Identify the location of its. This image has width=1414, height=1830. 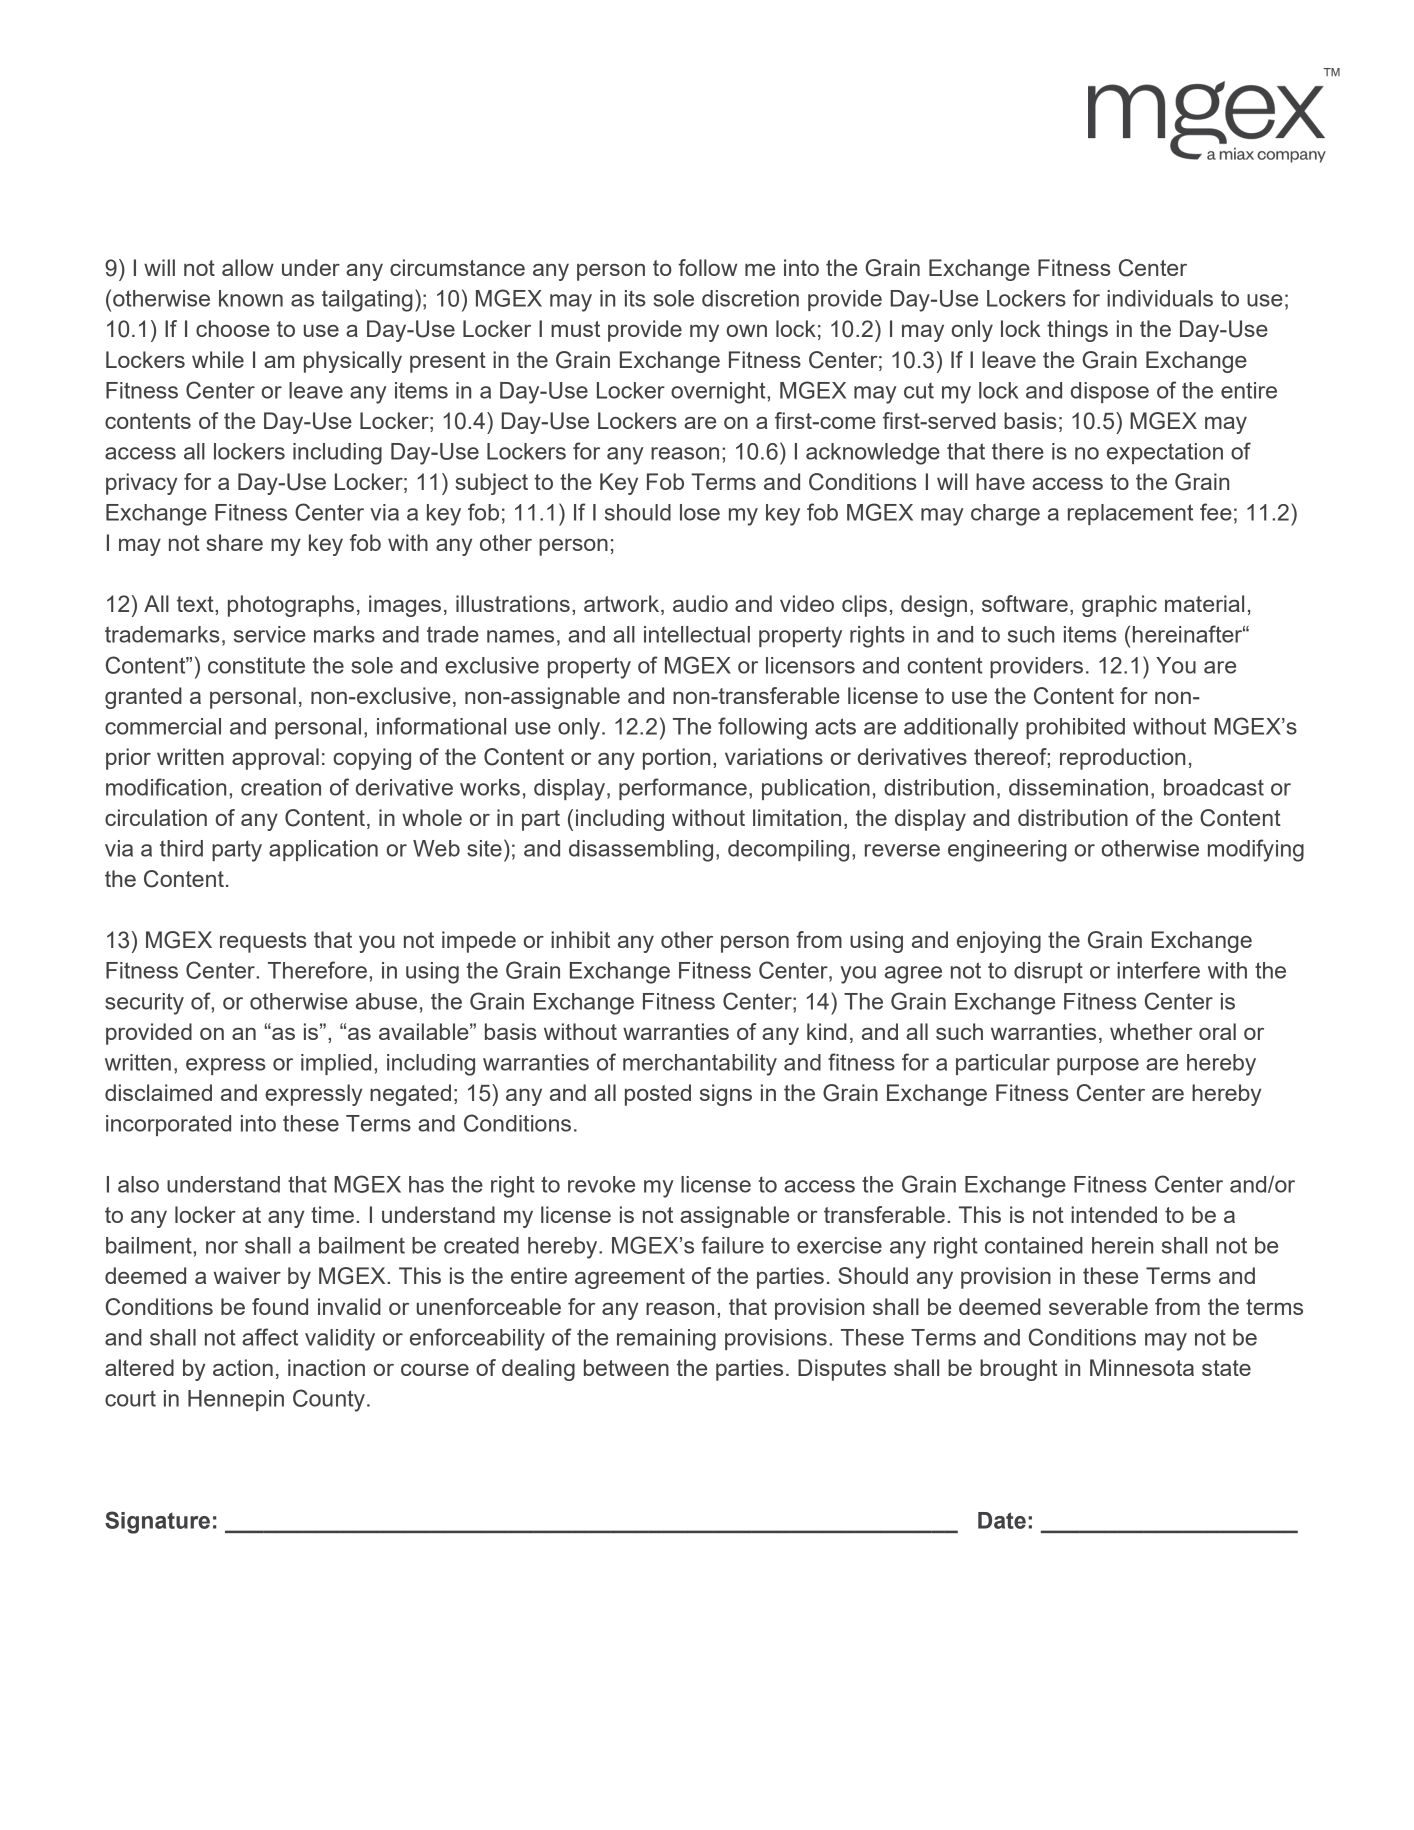
(635, 298).
